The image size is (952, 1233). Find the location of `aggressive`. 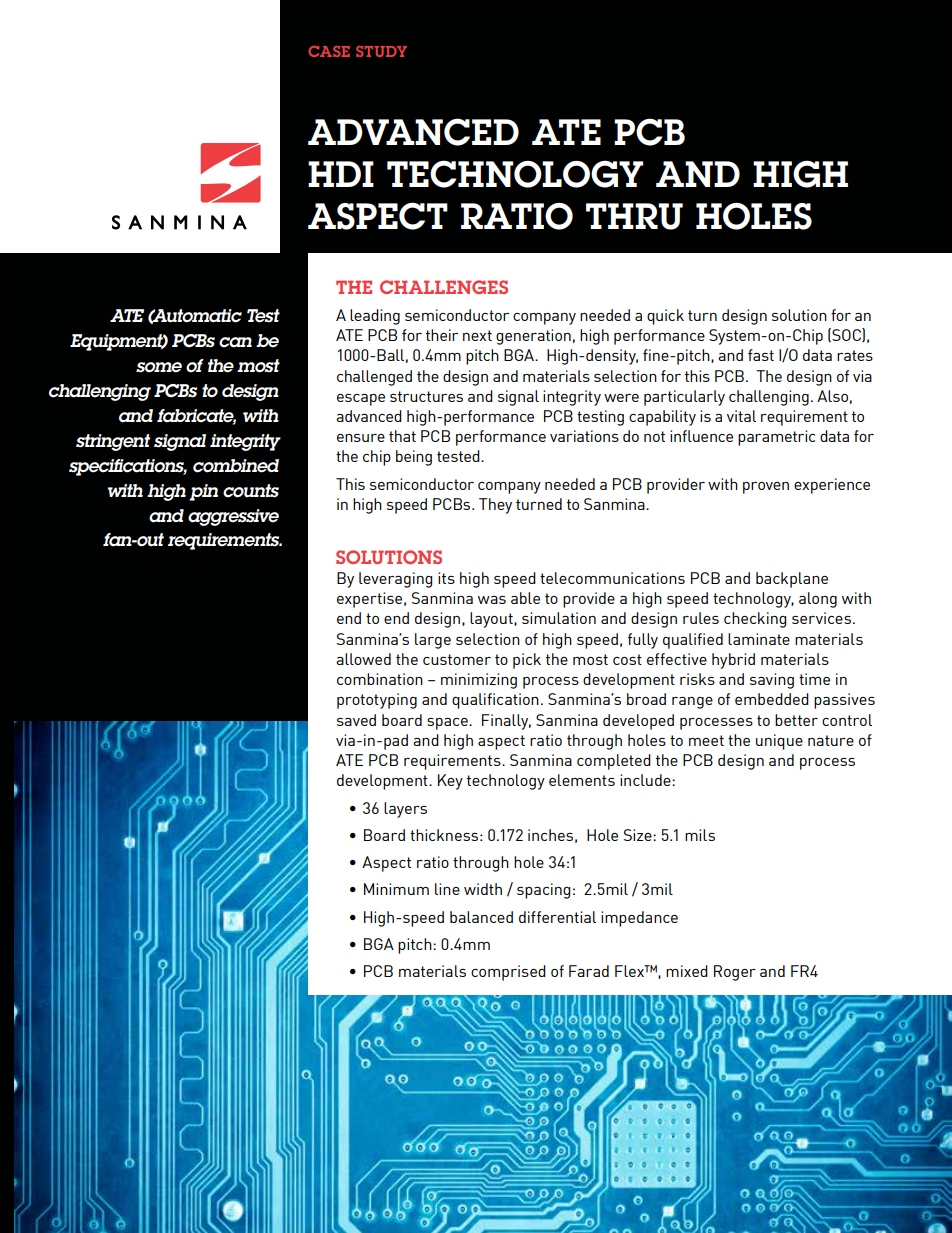

aggressive is located at coordinates (233, 517).
